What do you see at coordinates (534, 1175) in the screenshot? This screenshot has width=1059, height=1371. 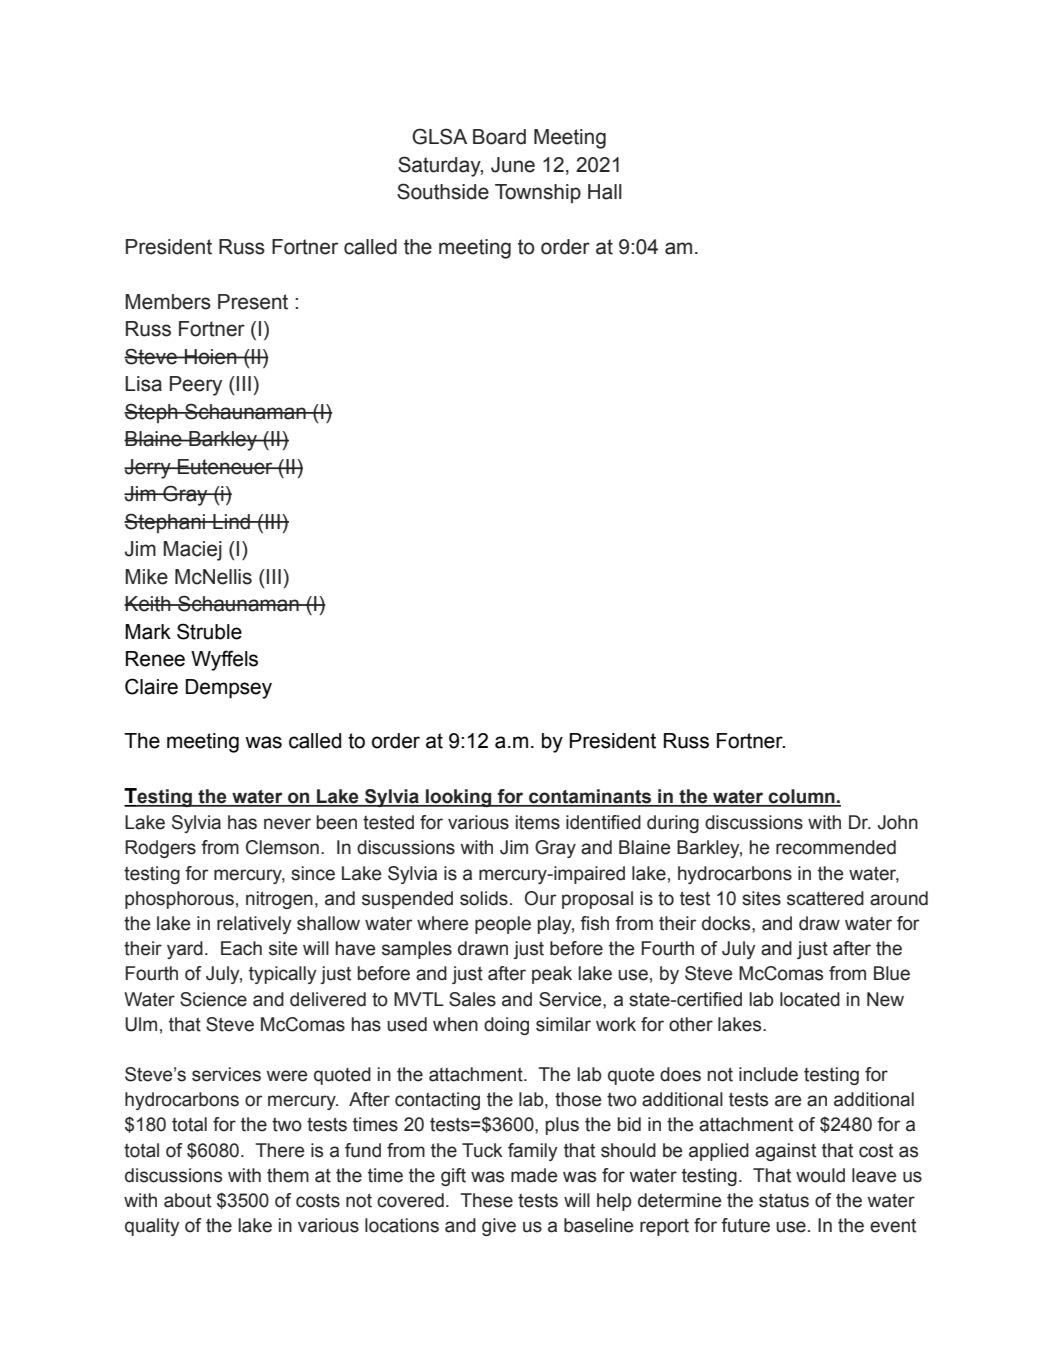 I see `made` at bounding box center [534, 1175].
